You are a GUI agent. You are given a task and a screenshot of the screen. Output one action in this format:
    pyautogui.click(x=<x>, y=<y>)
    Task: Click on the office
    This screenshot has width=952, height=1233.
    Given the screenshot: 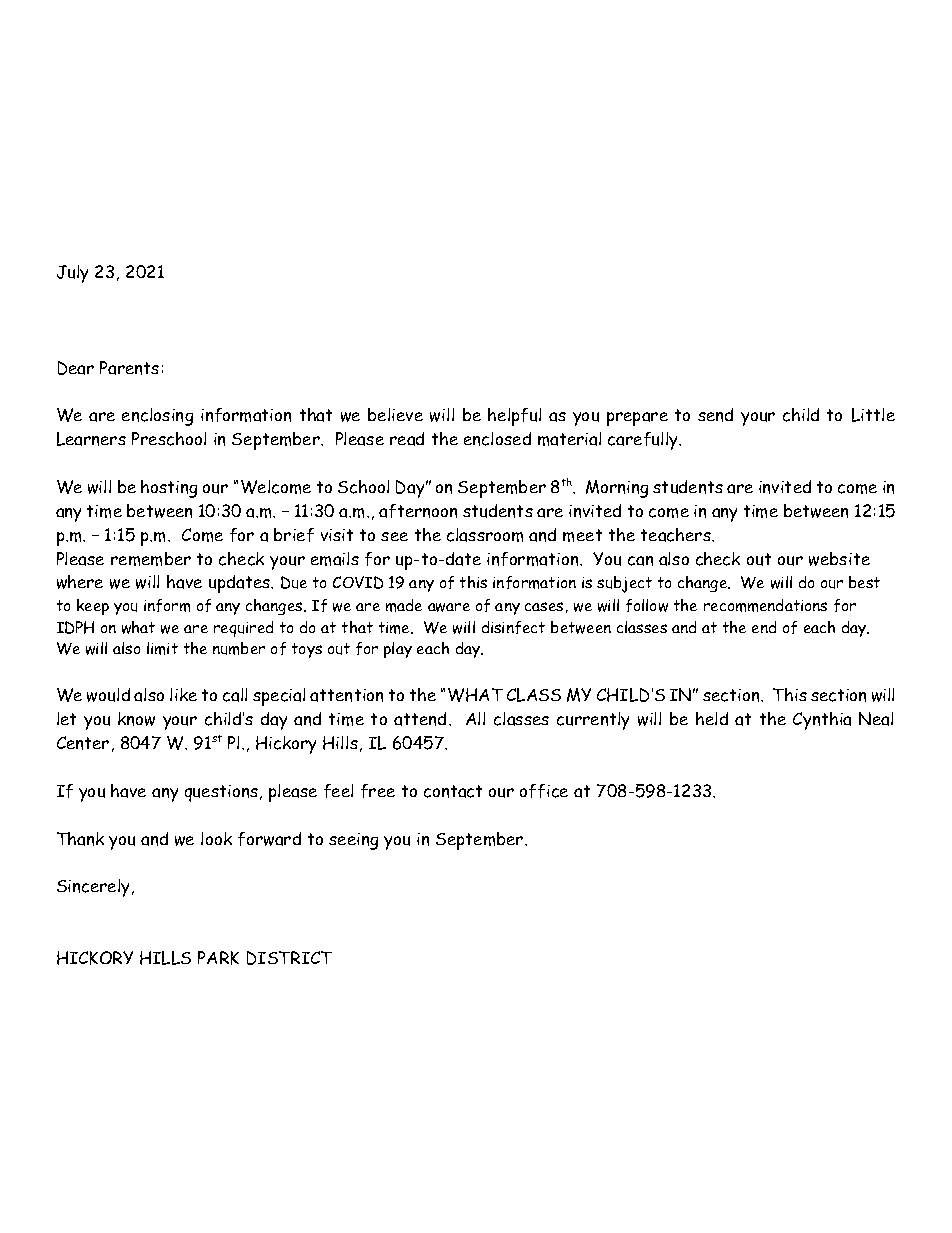 What is the action you would take?
    pyautogui.click(x=544, y=791)
